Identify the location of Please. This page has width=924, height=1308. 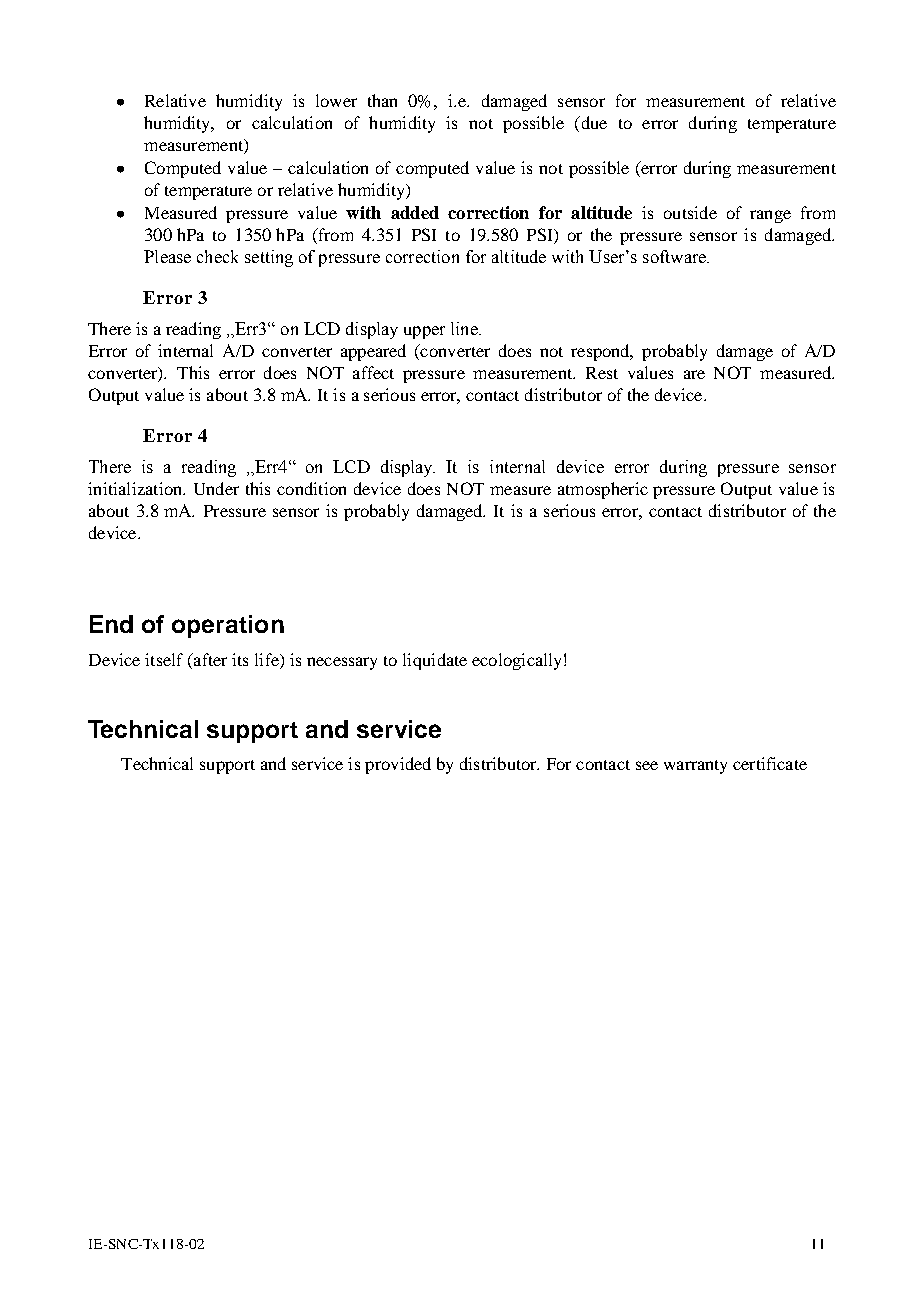
(167, 256).
